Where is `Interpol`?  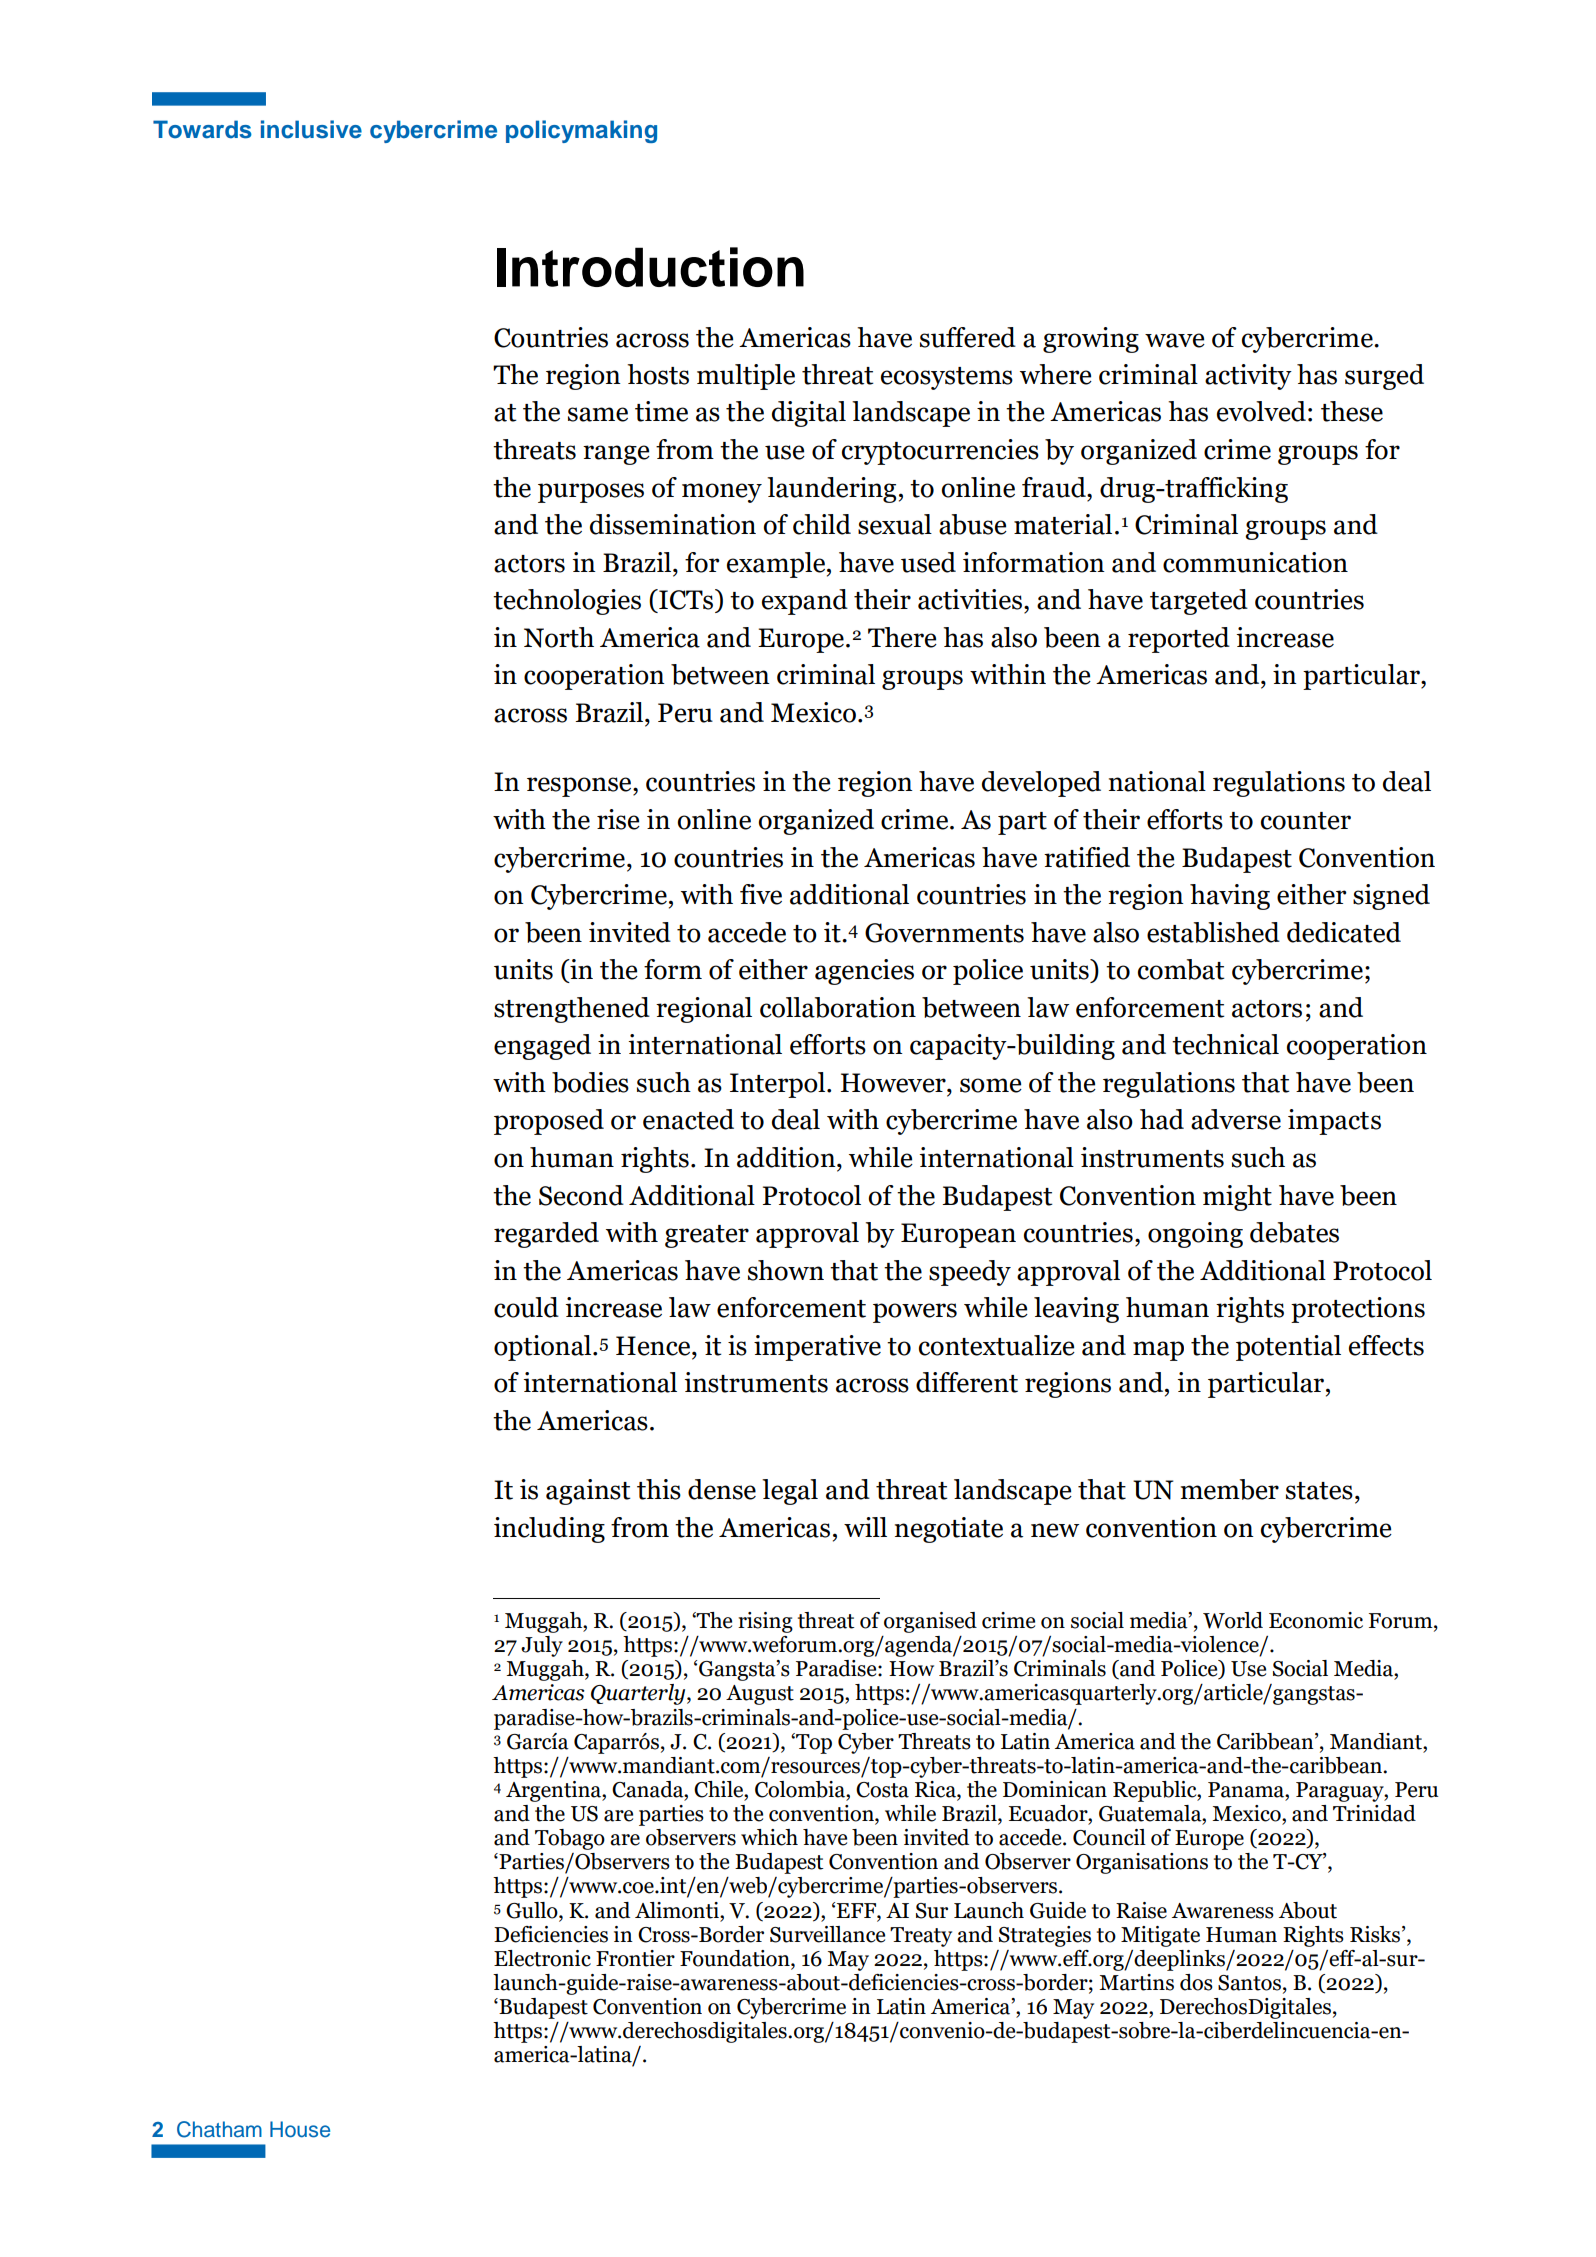 Interpol is located at coordinates (779, 1085).
